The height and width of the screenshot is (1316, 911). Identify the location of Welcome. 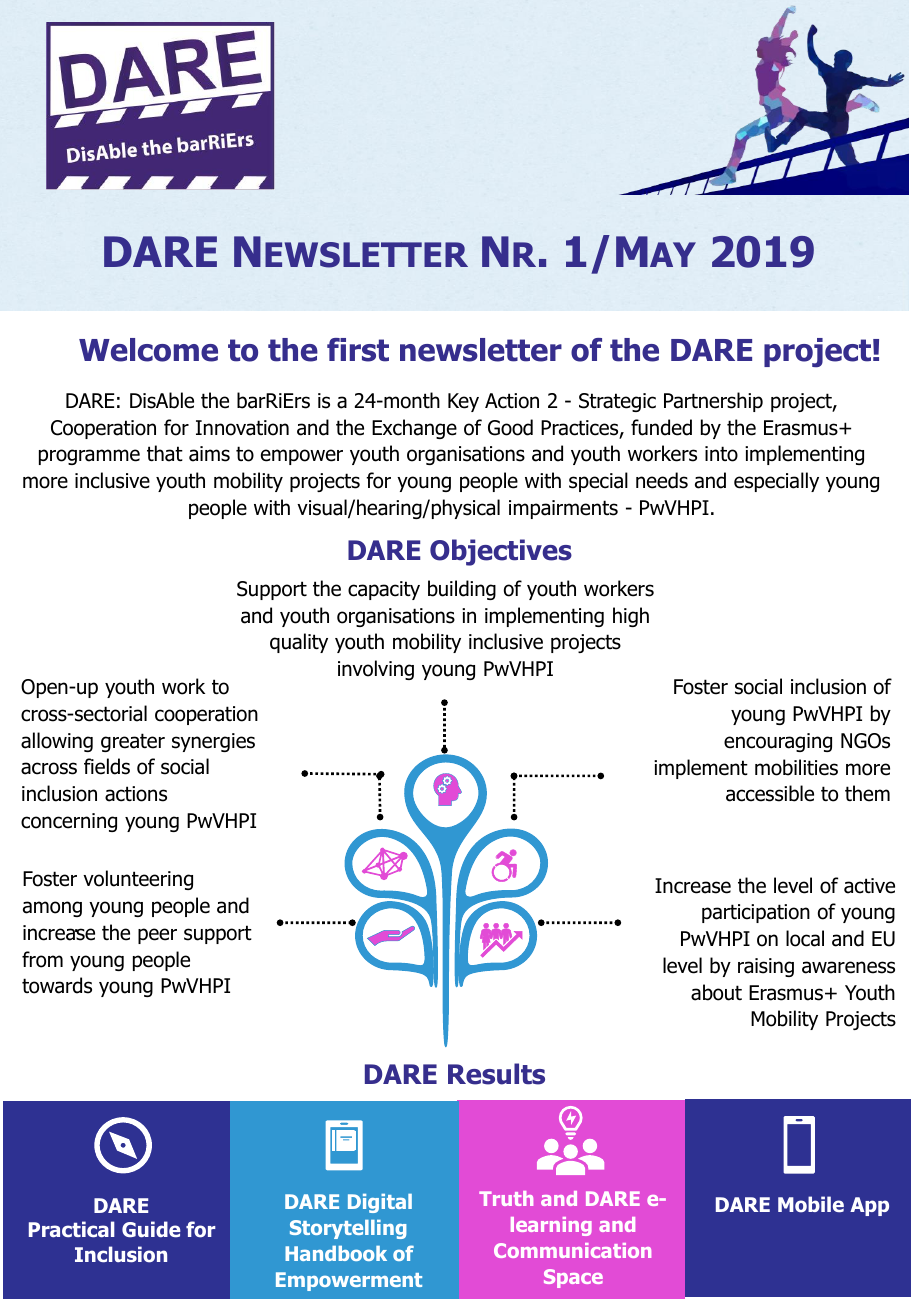
(148, 350).
